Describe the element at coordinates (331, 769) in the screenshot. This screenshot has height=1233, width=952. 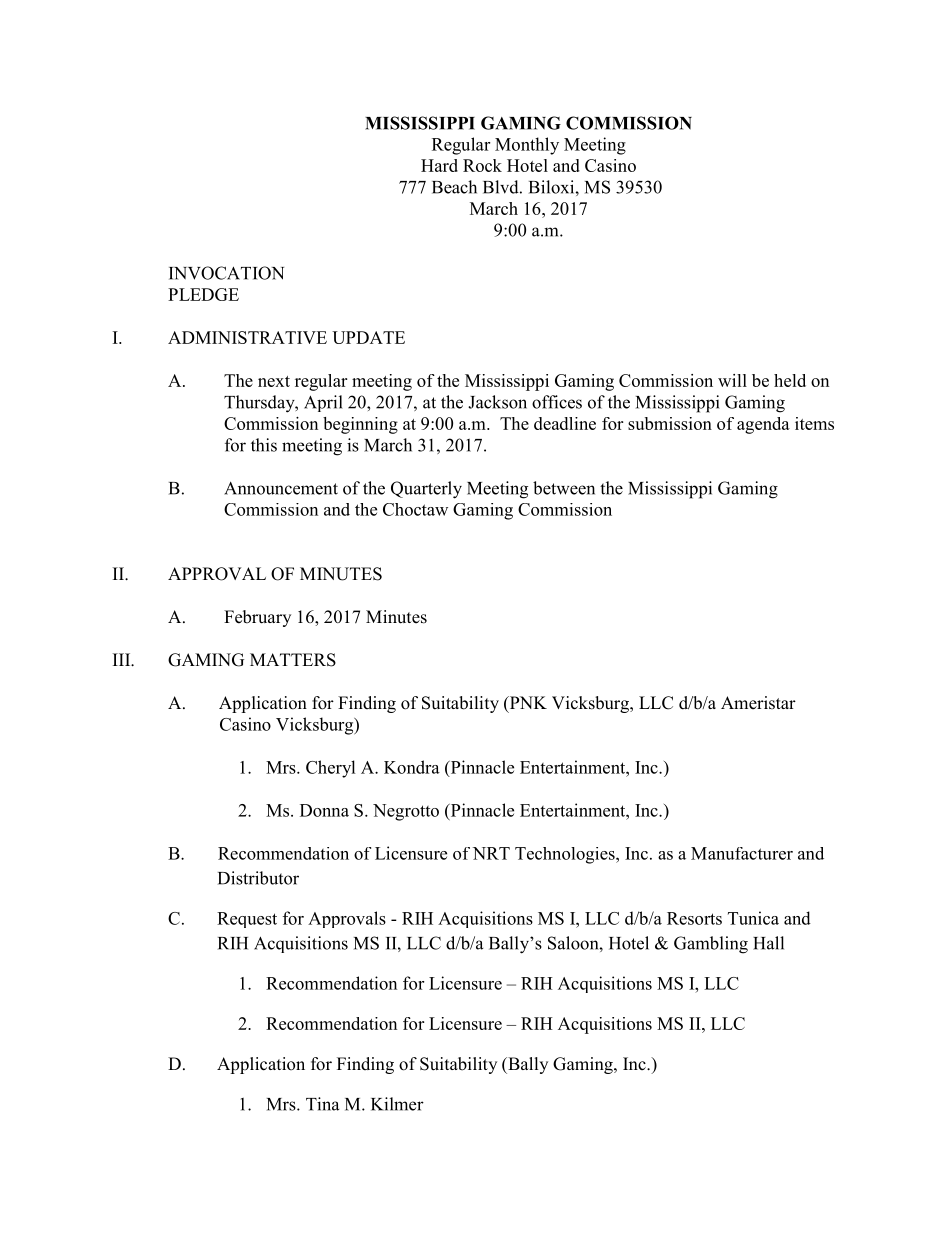
I see `Cheryl` at that location.
